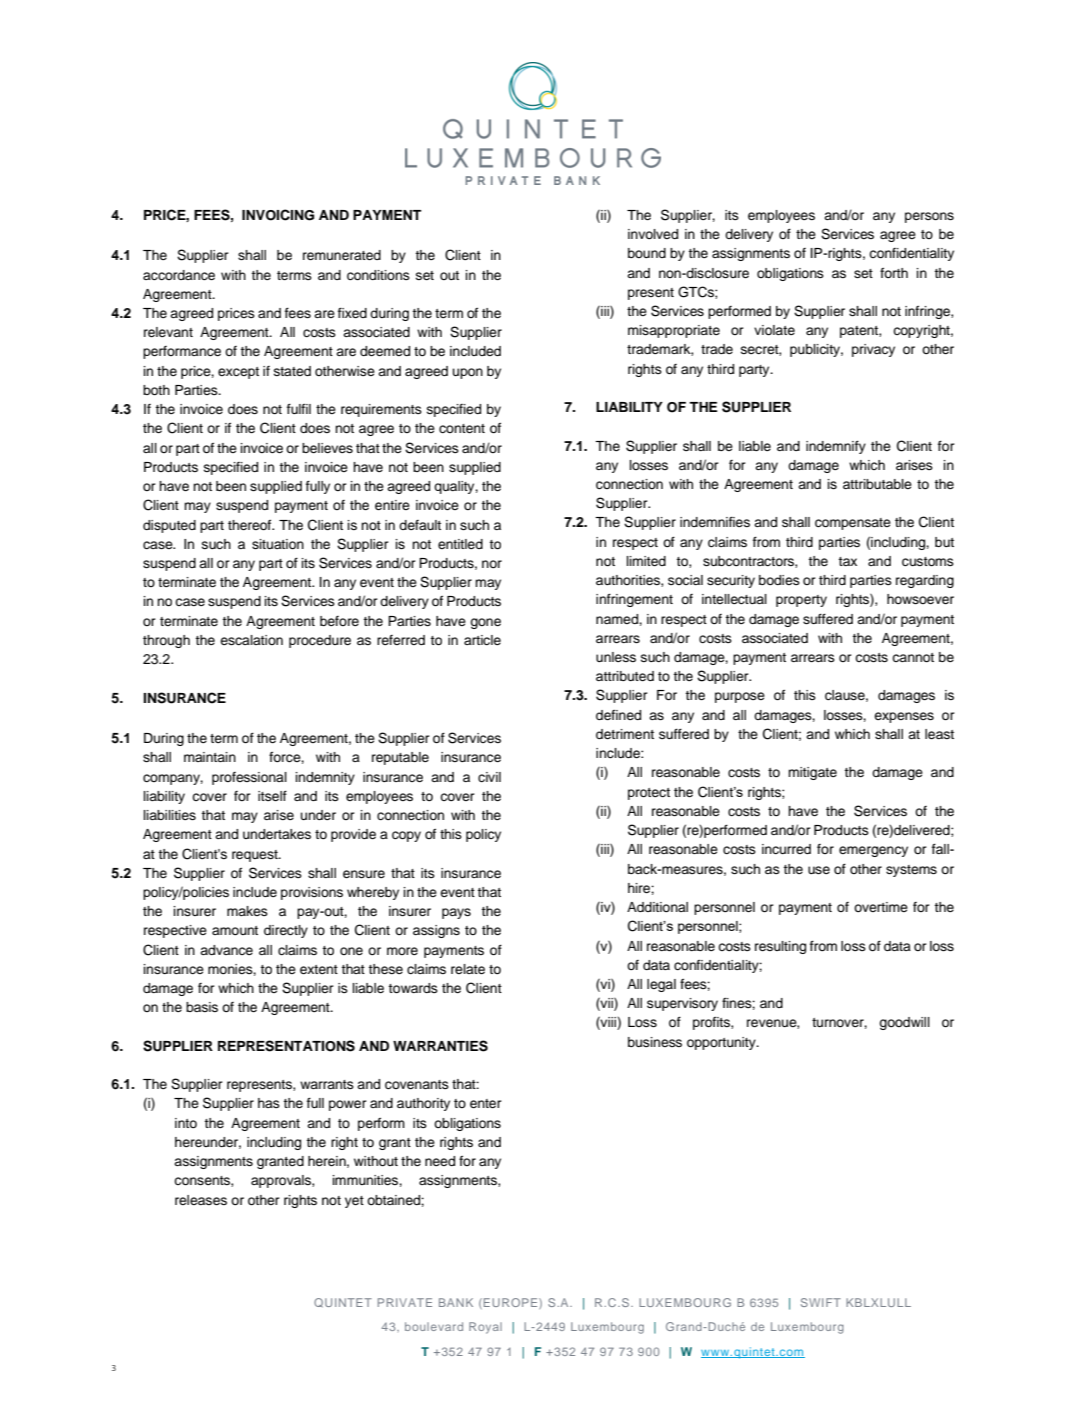 The width and height of the screenshot is (1070, 1428). Describe the element at coordinates (201, 1200) in the screenshot. I see `releases` at that location.
